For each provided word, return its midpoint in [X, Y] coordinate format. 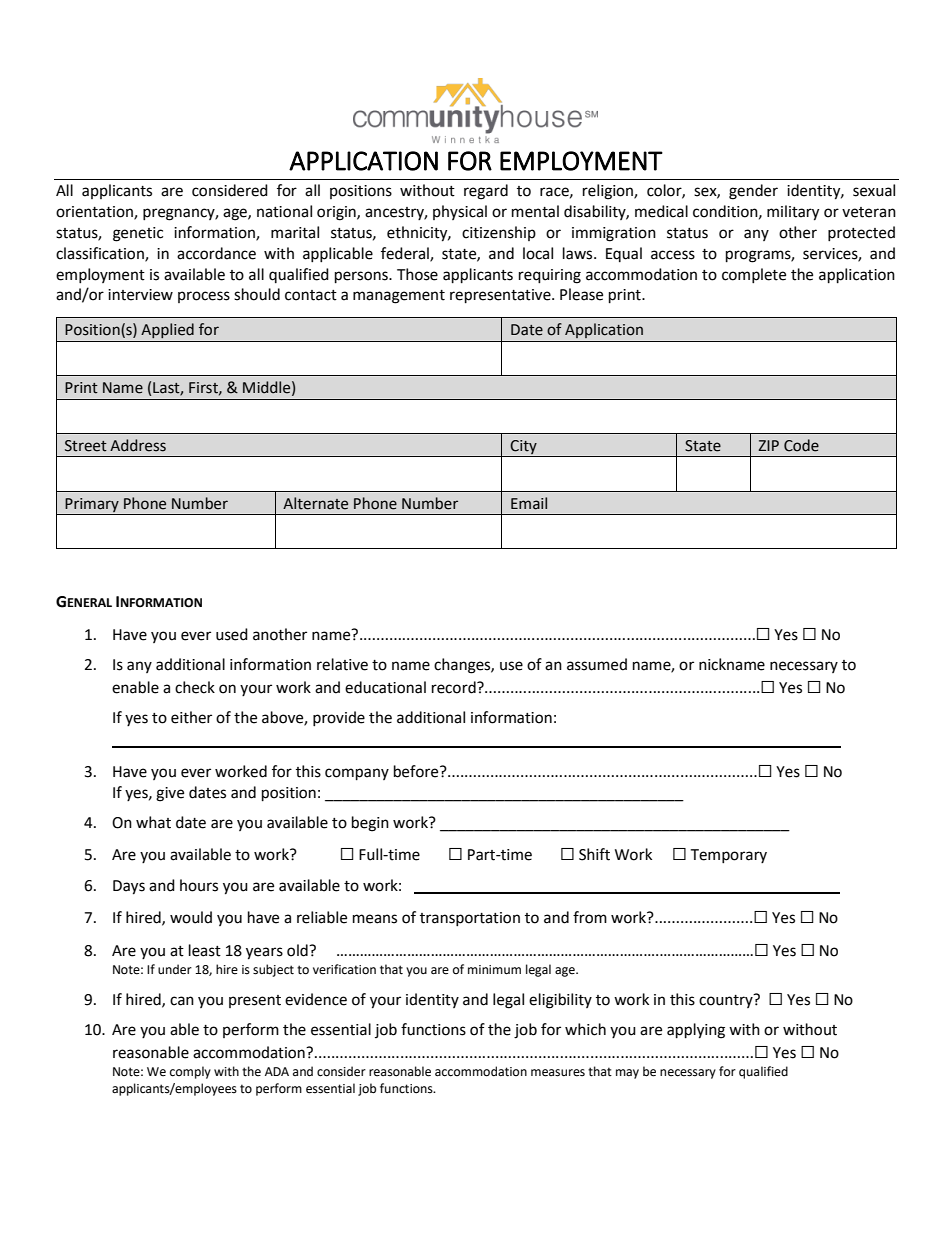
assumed [597, 664]
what [153, 822]
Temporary [728, 856]
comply [190, 1072]
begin [370, 824]
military [793, 213]
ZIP [768, 445]
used [232, 634]
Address [138, 445]
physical [460, 212]
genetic [138, 234]
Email [529, 503]
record [455, 687]
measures [558, 1073]
